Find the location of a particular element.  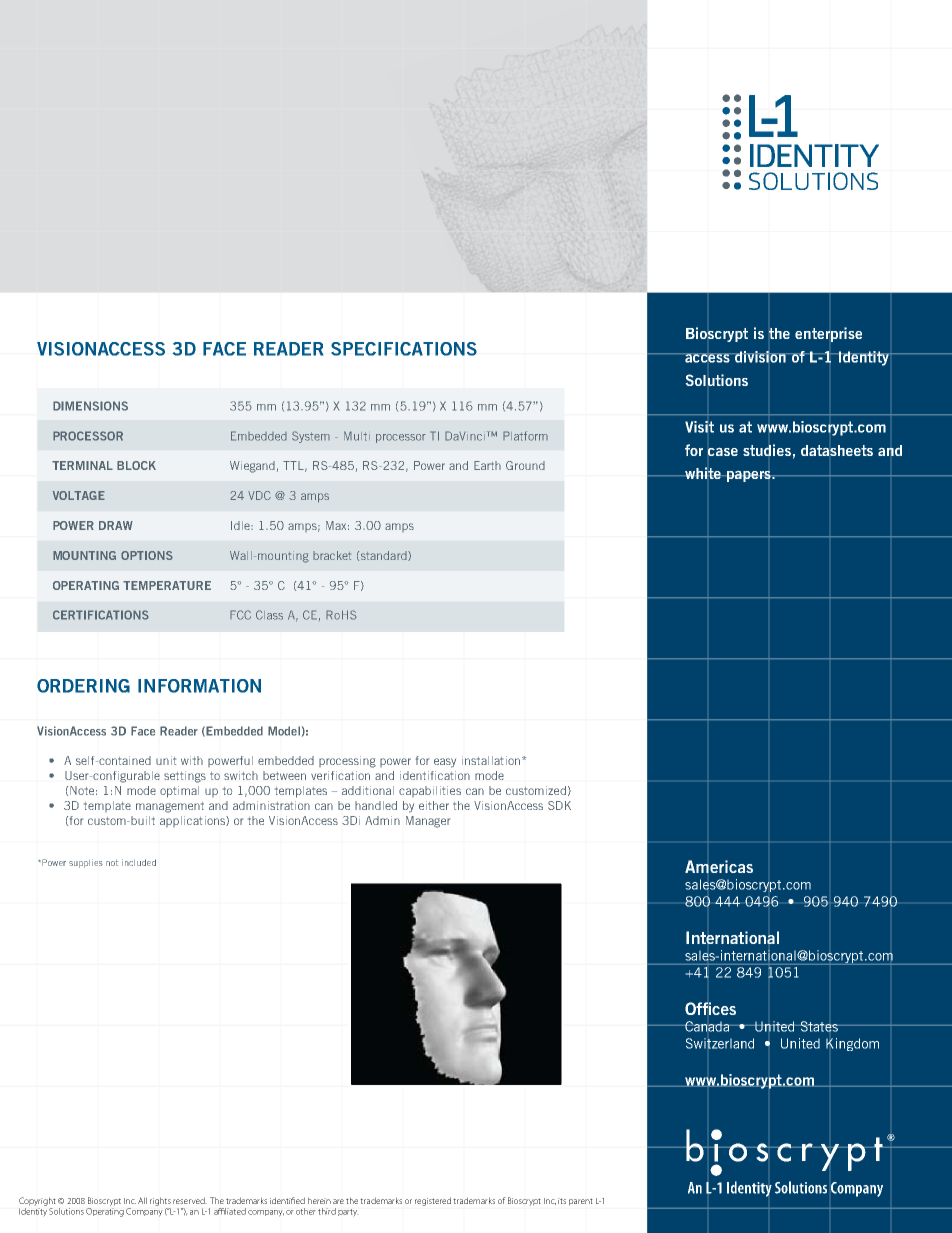

Manager is located at coordinates (428, 822).
